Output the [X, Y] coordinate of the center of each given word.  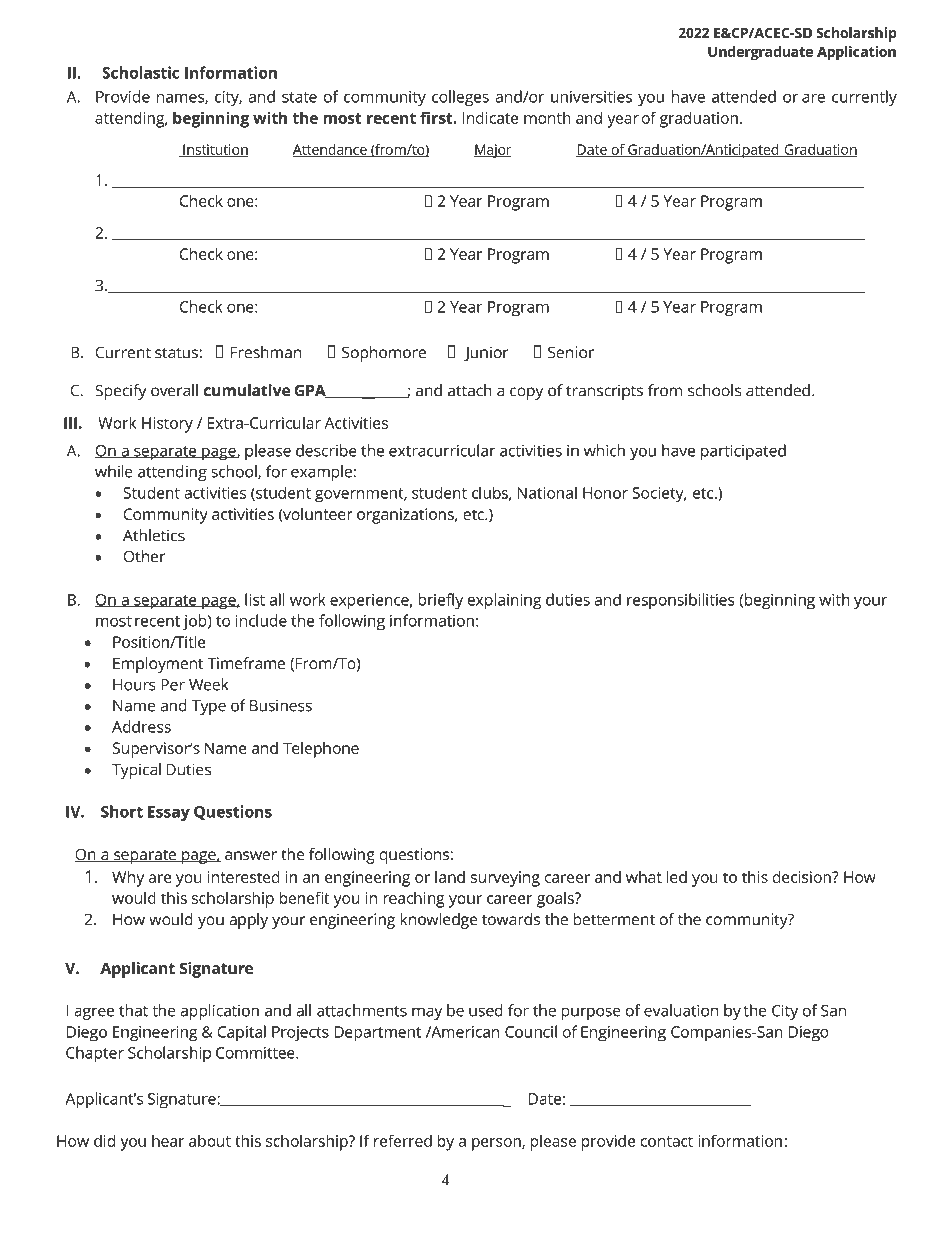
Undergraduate [760, 53]
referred [403, 1140]
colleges [460, 98]
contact [666, 1141]
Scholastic [140, 72]
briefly [440, 601]
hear [168, 1141]
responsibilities [681, 601]
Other [144, 556]
